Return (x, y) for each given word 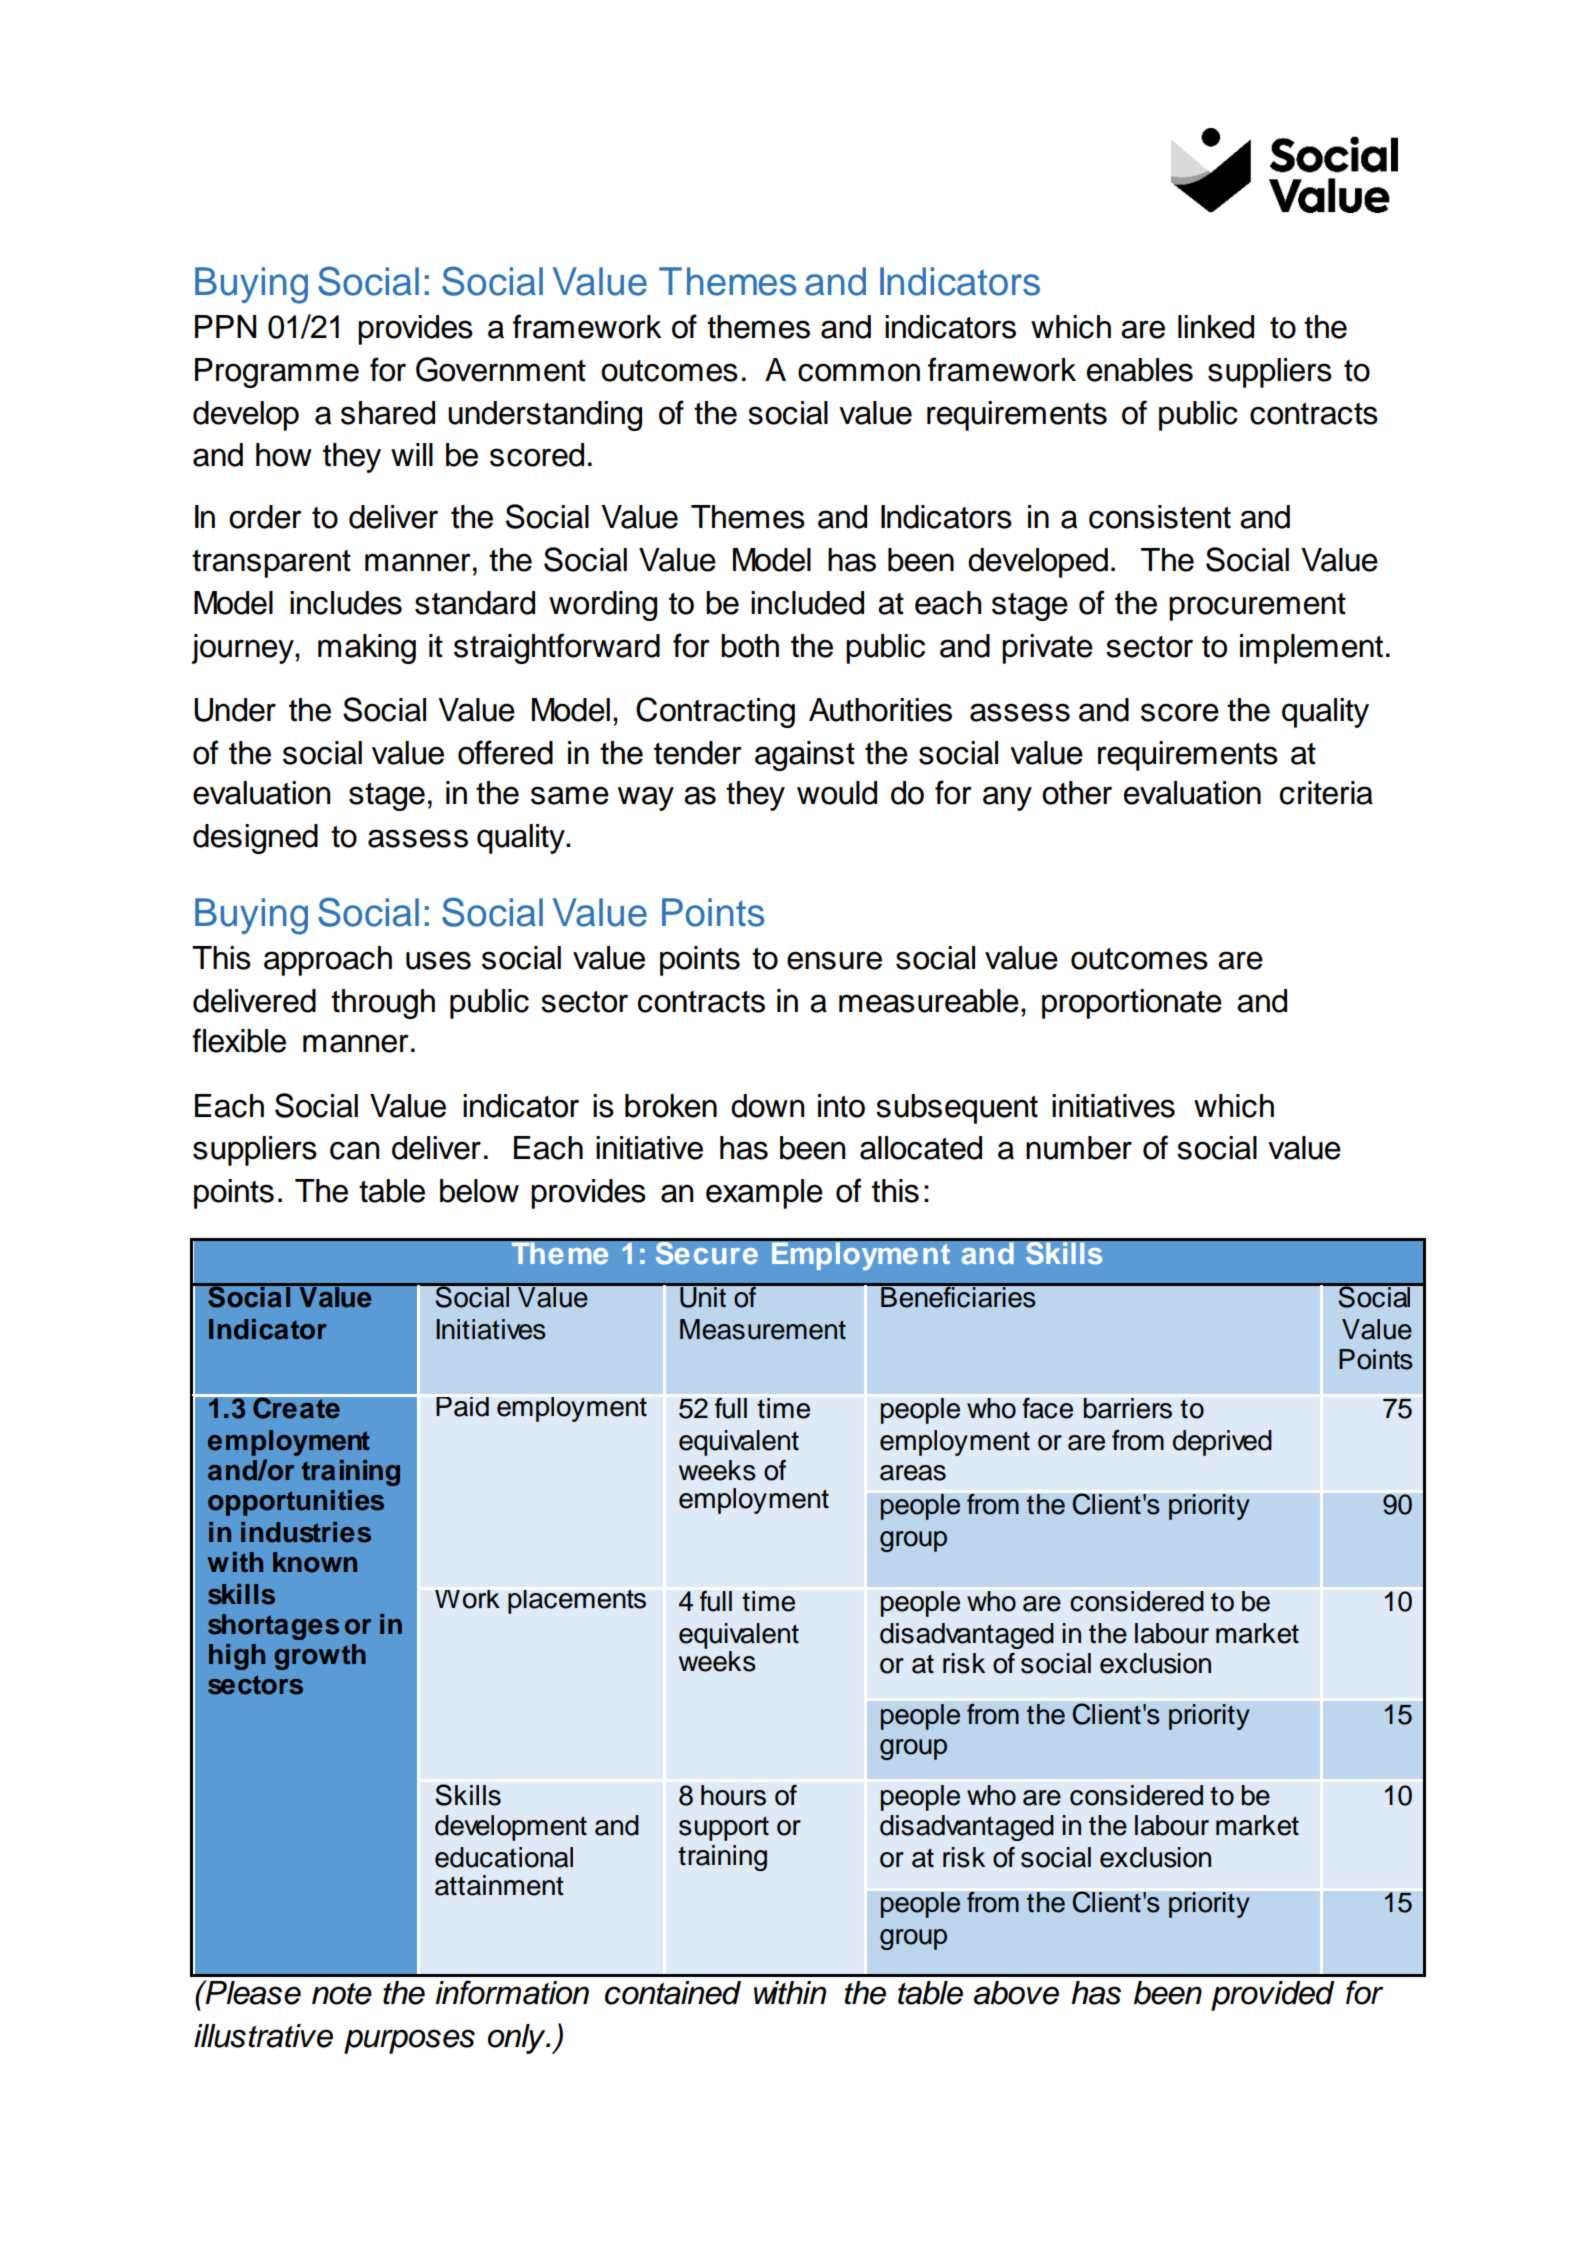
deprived (1222, 1443)
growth (320, 1657)
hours (733, 1795)
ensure (834, 960)
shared (388, 413)
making (367, 649)
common (859, 372)
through (383, 1004)
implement (1311, 649)
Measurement (763, 1329)
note (342, 1994)
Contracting (715, 712)
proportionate (1132, 1004)
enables (1140, 370)
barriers (1127, 1408)
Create (296, 1407)
